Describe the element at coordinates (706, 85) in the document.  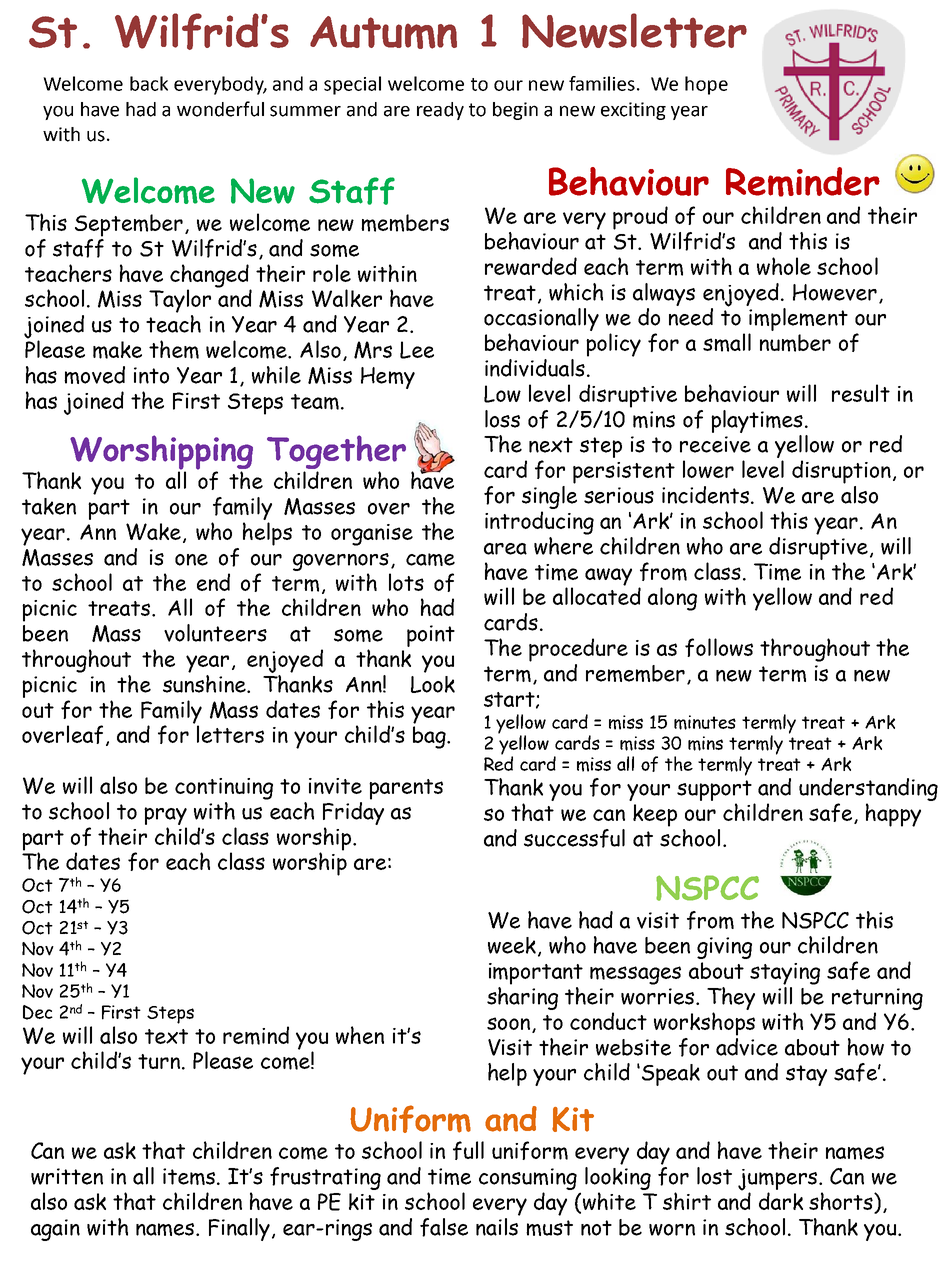
I see `hope` at that location.
